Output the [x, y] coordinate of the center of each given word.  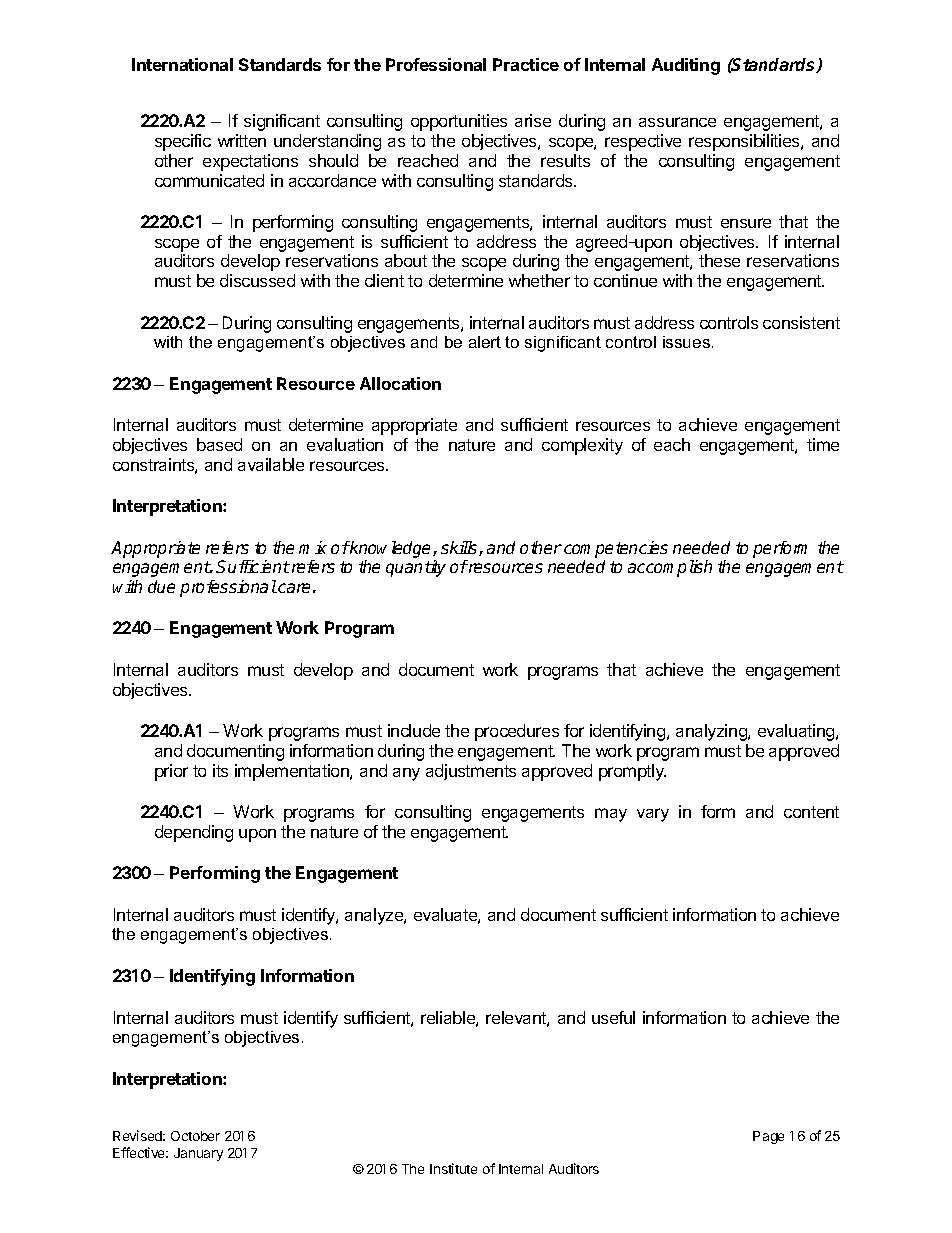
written [242, 140]
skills [460, 548]
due [161, 586]
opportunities [459, 122]
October [195, 1136]
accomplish [670, 568]
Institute [453, 1168]
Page [768, 1137]
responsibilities [745, 142]
